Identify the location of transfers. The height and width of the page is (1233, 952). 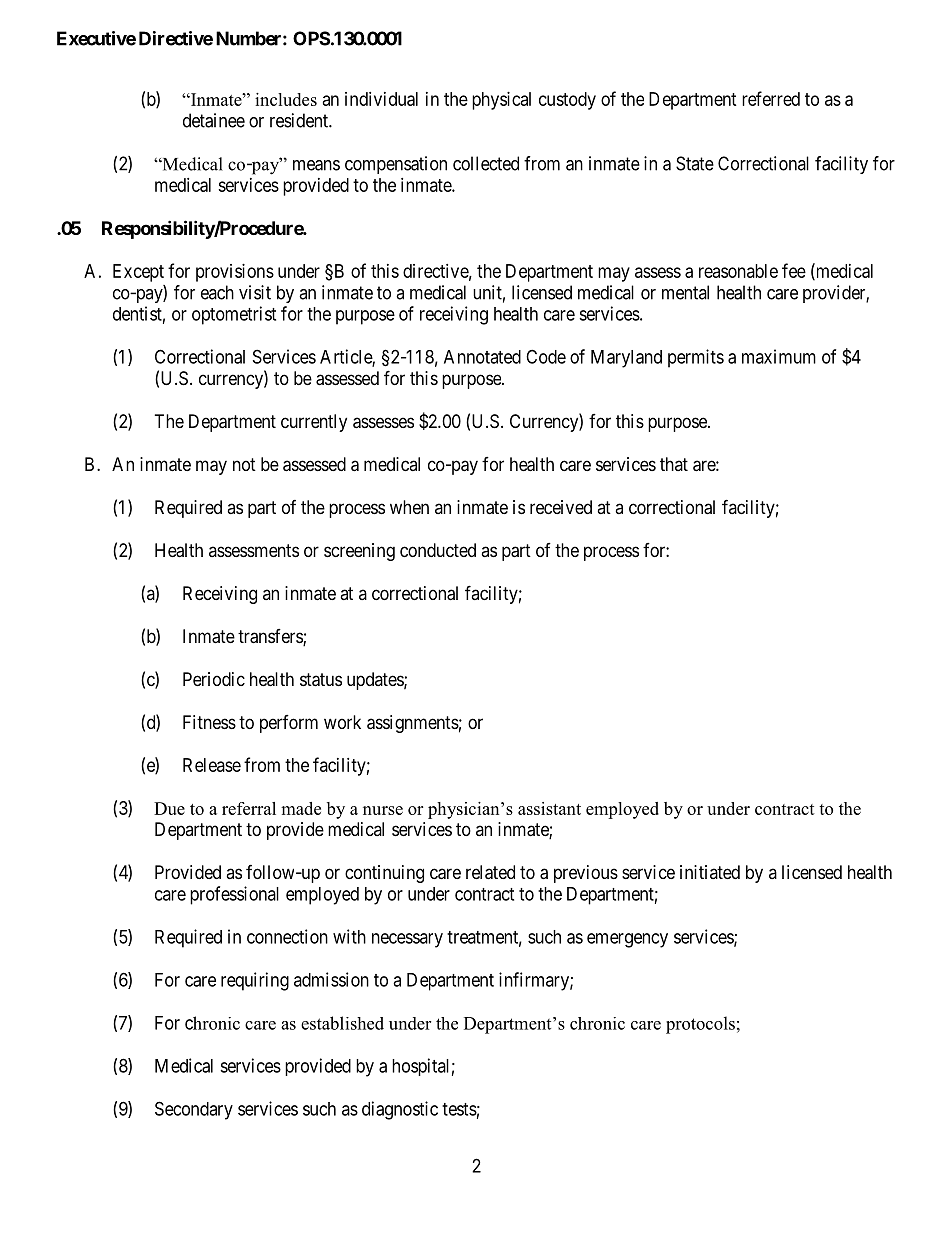
(271, 637).
